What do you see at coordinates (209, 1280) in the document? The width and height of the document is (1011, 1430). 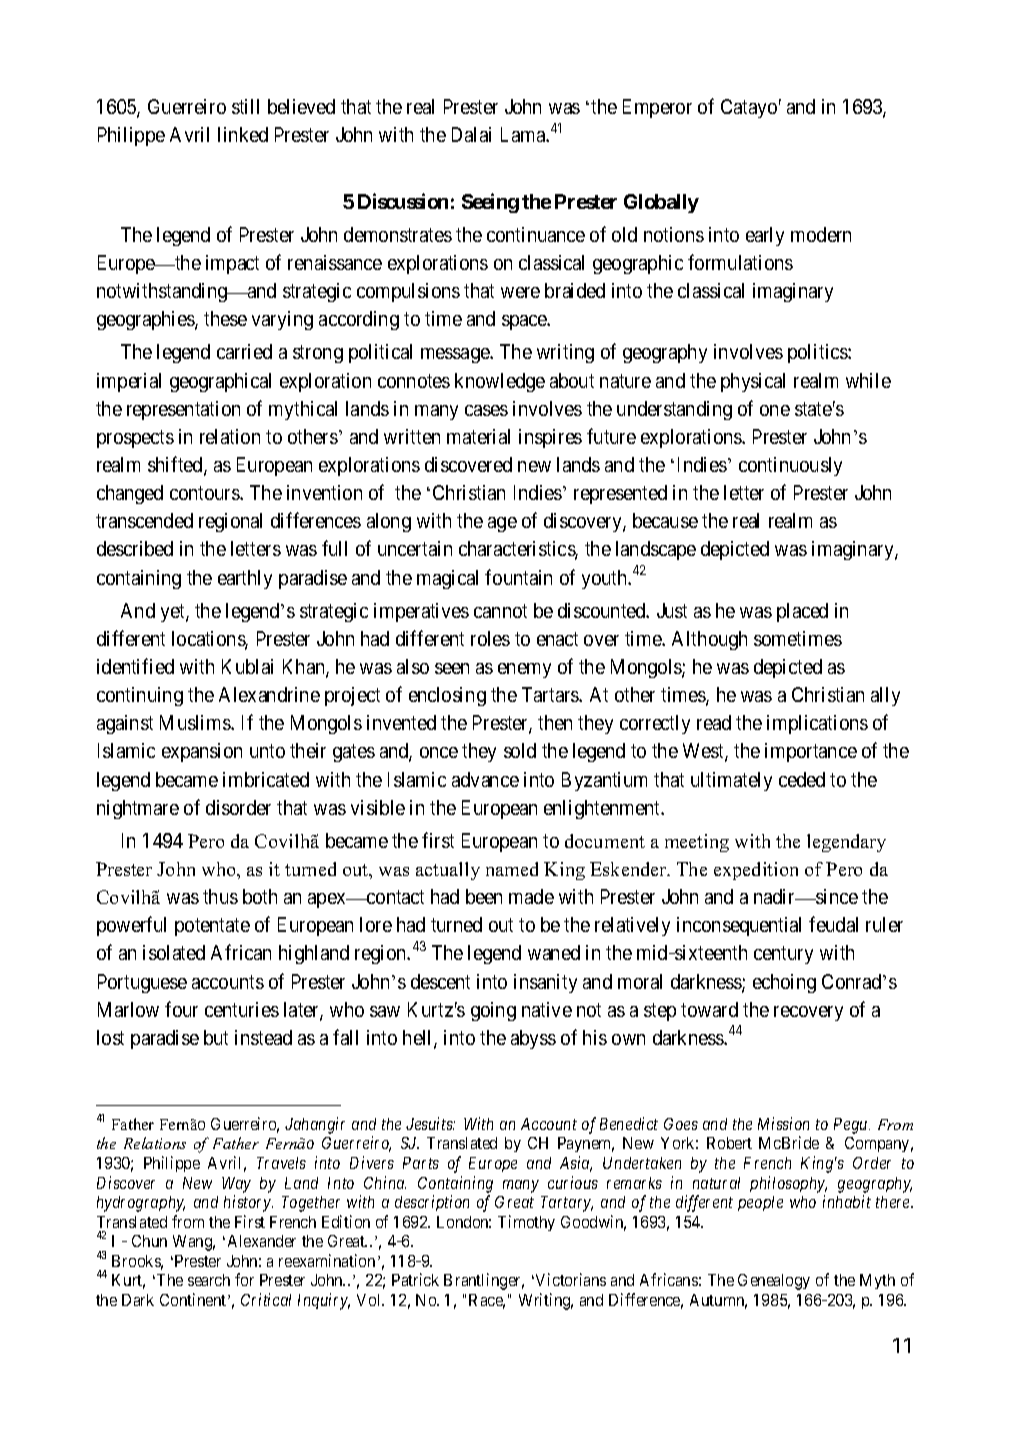 I see `search` at bounding box center [209, 1280].
